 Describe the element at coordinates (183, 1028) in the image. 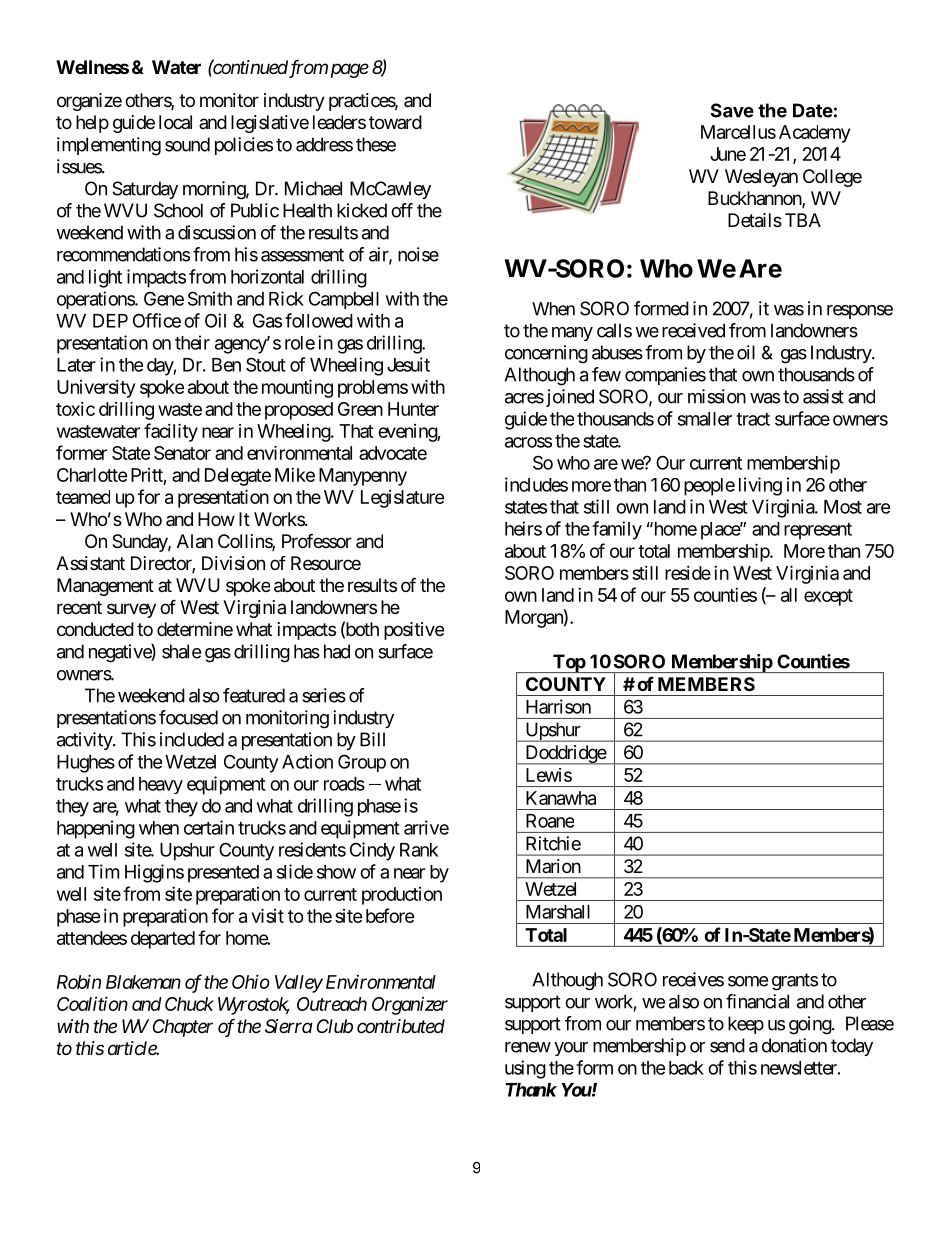

I see `Chapter` at that location.
